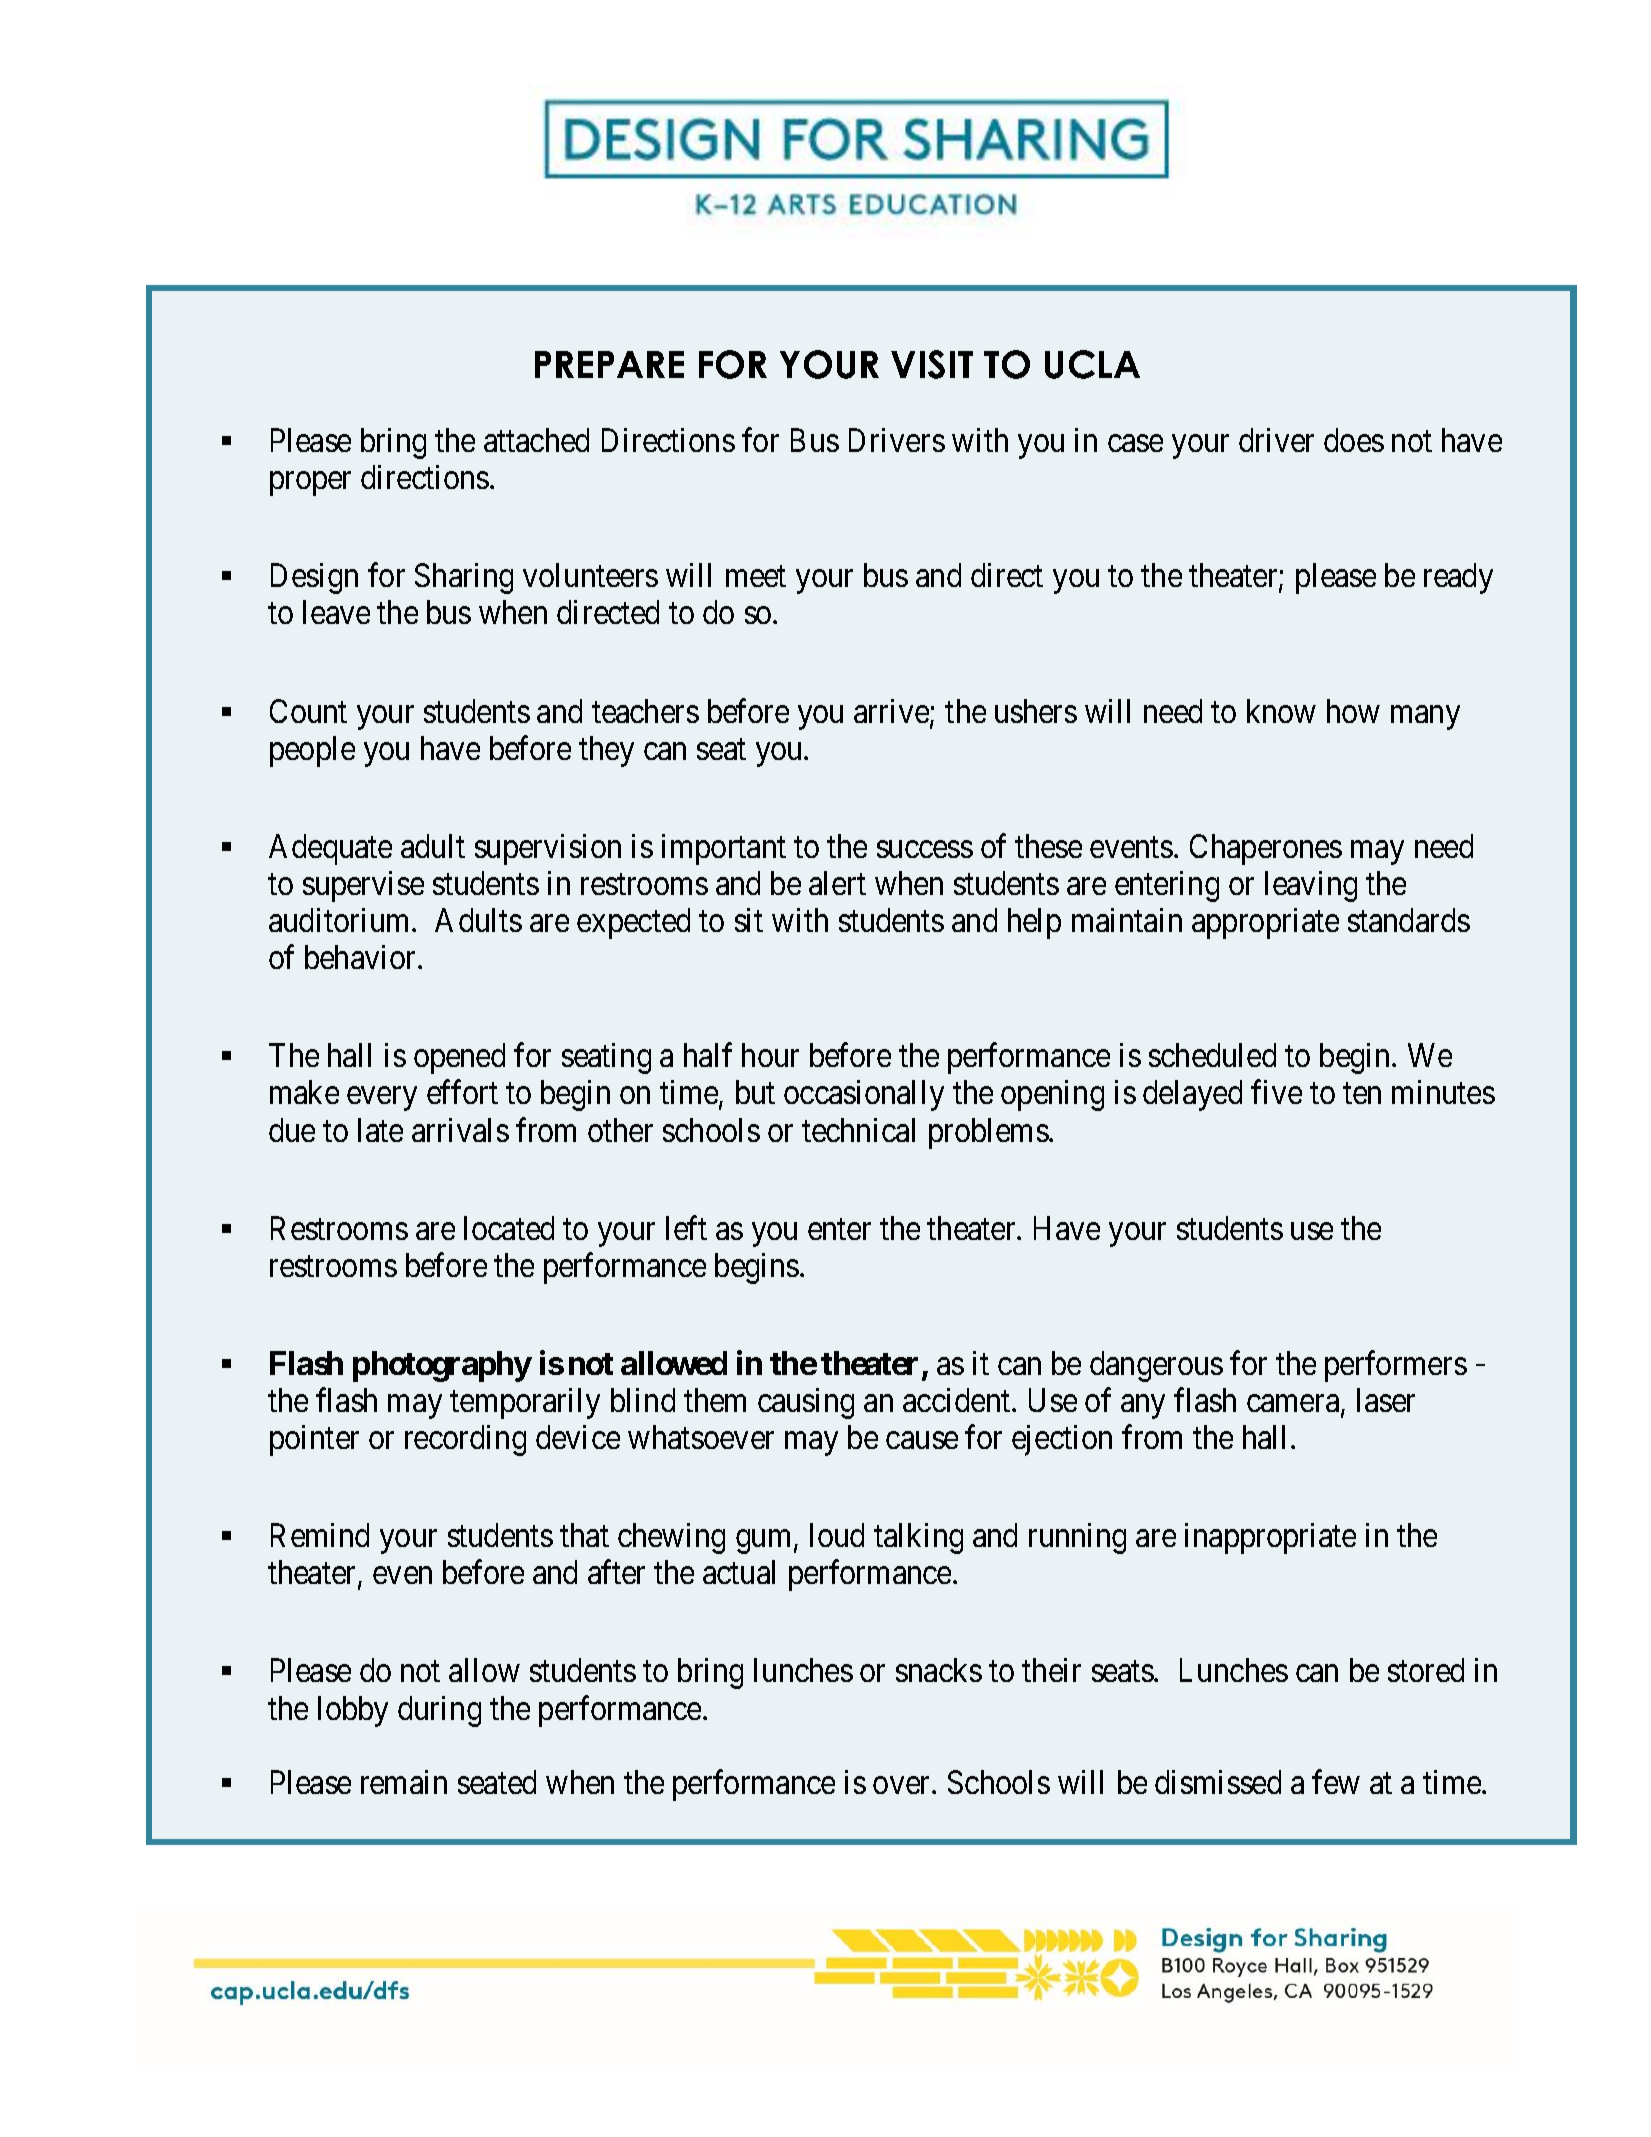 The width and height of the page is (1651, 2137). What do you see at coordinates (1135, 443) in the page?
I see `case` at bounding box center [1135, 443].
